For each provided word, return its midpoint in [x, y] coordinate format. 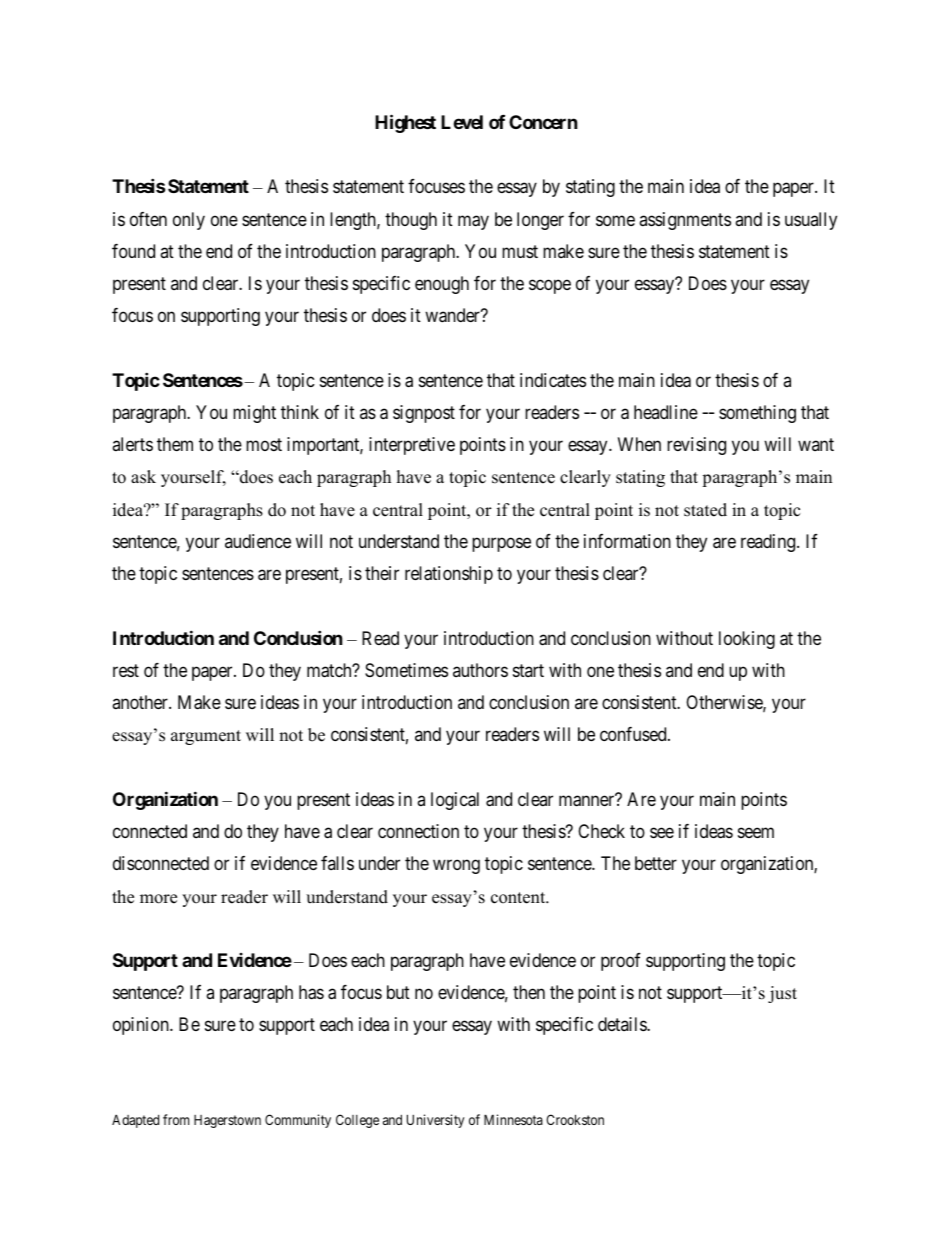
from [176, 1119]
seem [756, 832]
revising [696, 446]
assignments [685, 221]
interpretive [412, 446]
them [175, 444]
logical [455, 801]
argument [206, 737]
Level [462, 122]
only [189, 221]
